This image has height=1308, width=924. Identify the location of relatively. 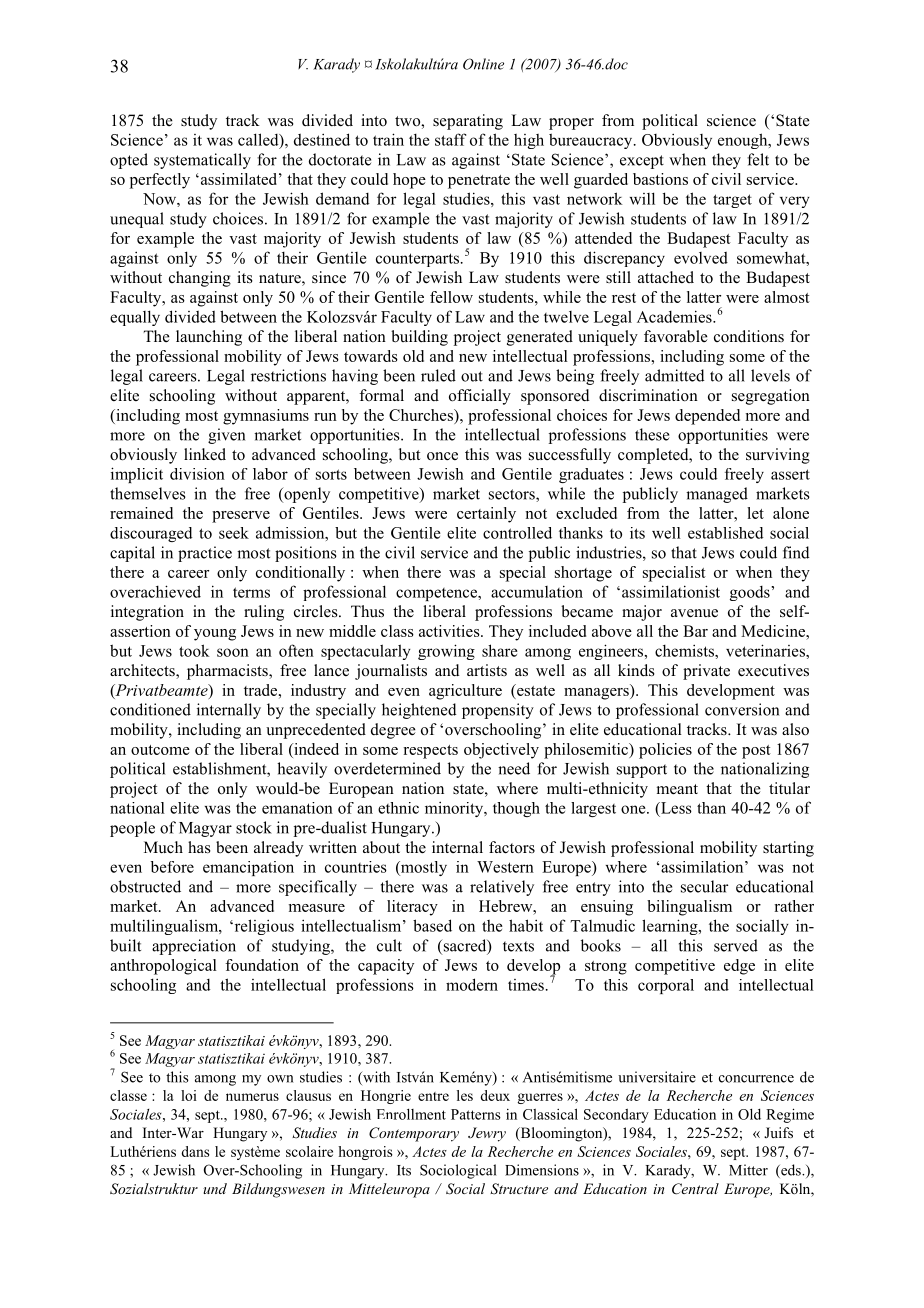
(502, 888).
